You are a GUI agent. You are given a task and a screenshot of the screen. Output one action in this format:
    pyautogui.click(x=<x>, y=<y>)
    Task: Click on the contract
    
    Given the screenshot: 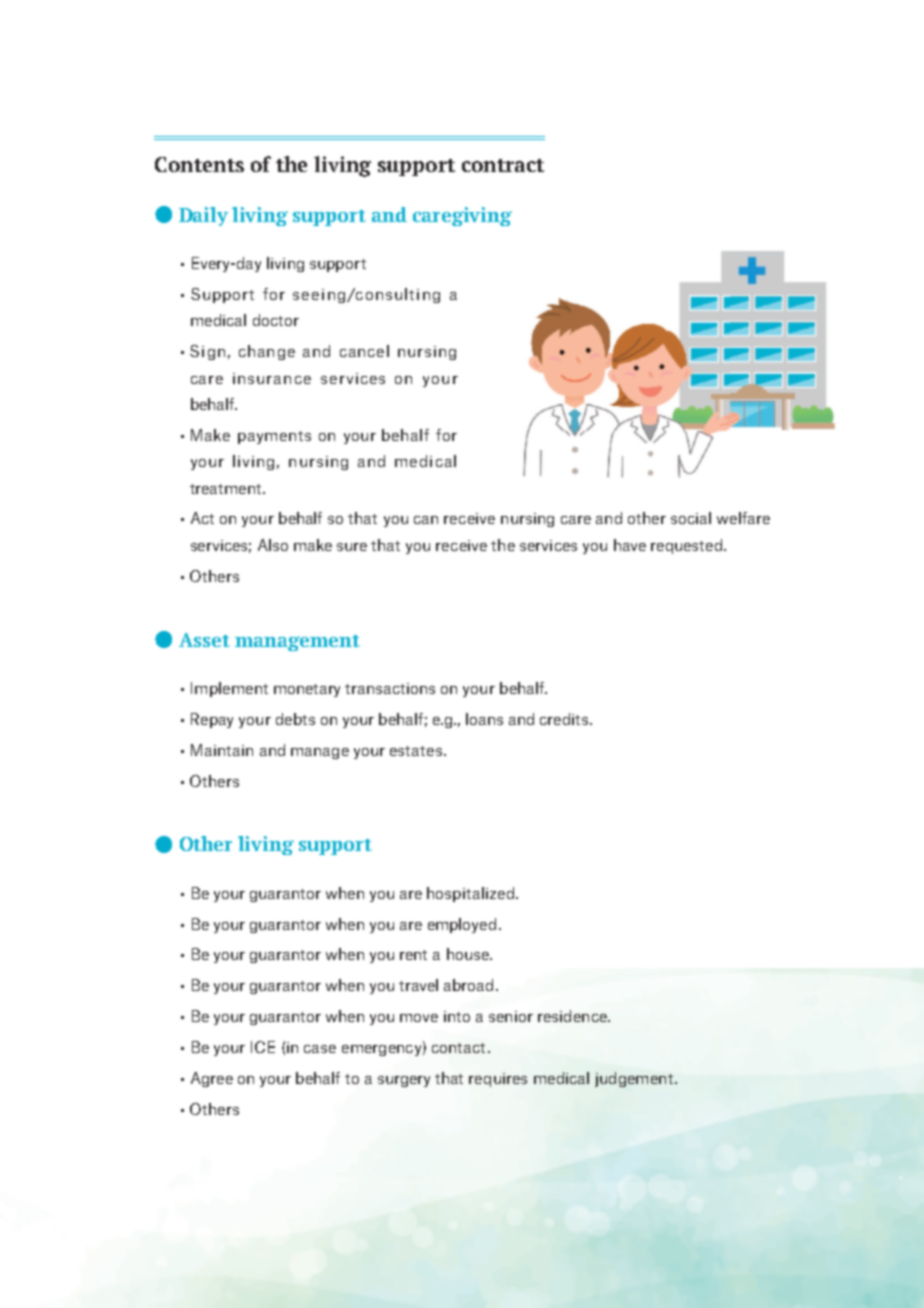 What is the action you would take?
    pyautogui.click(x=503, y=165)
